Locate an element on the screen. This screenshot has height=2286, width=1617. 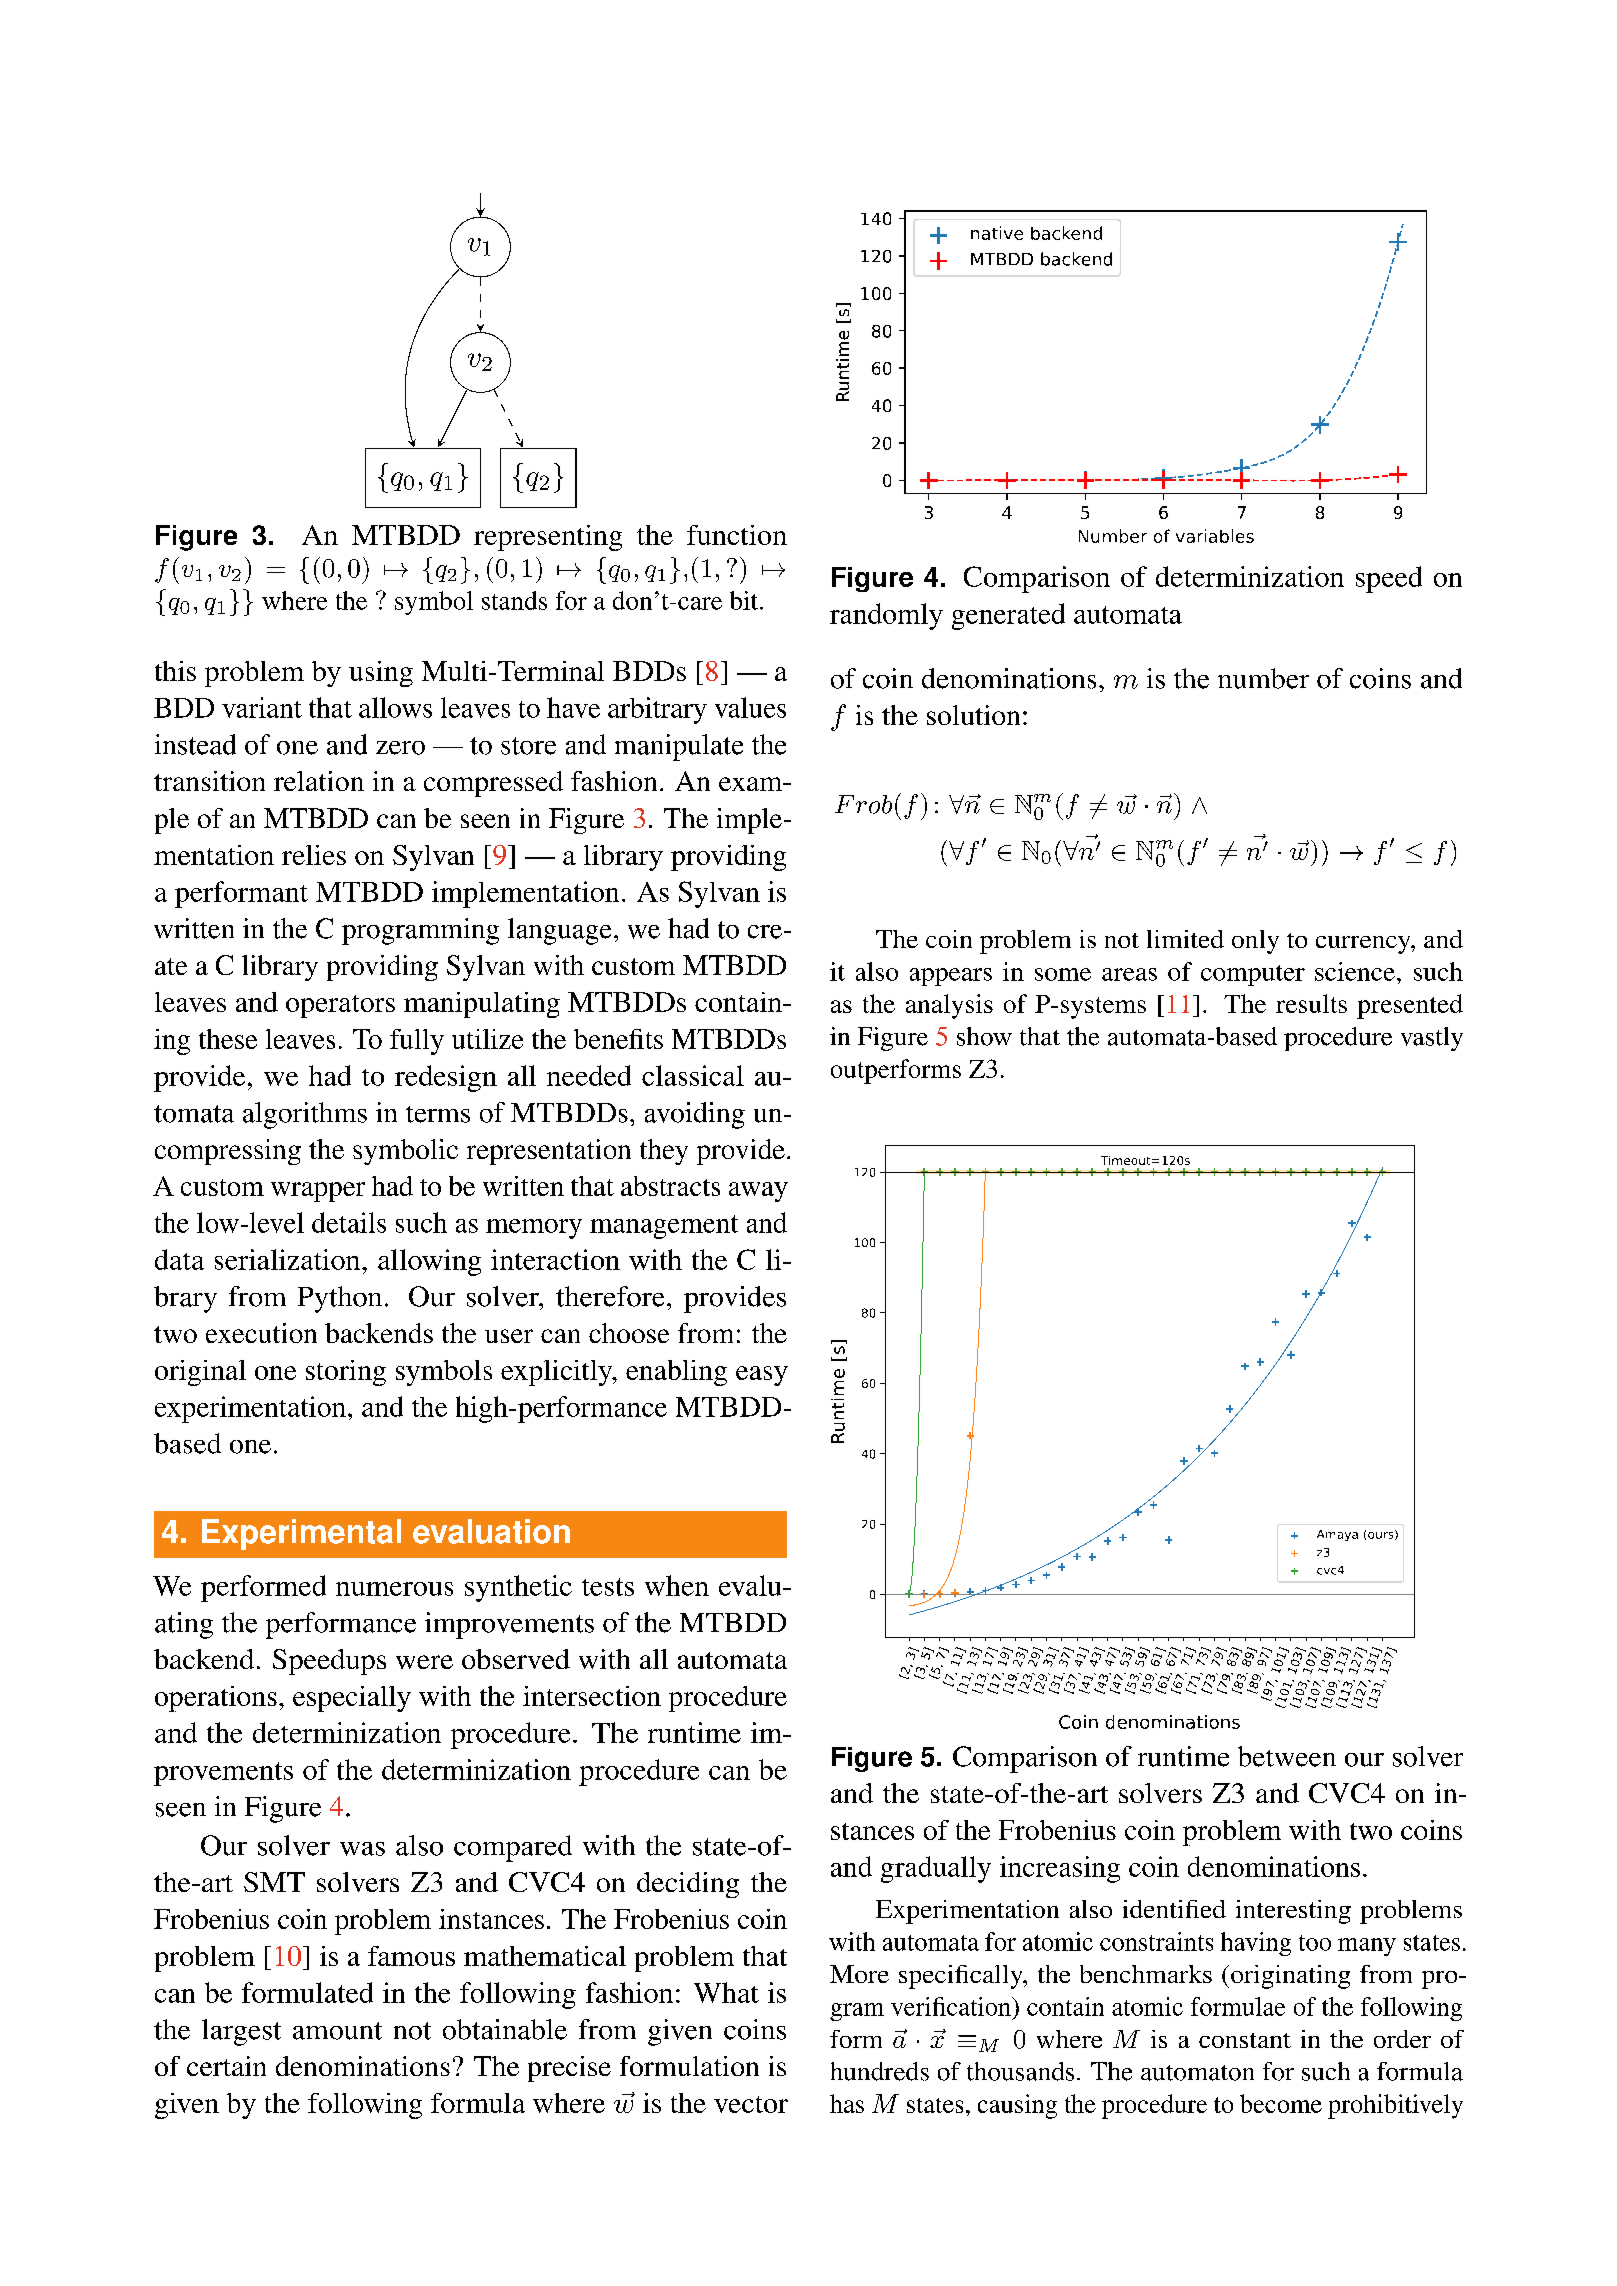
wrapper is located at coordinates (318, 1192).
